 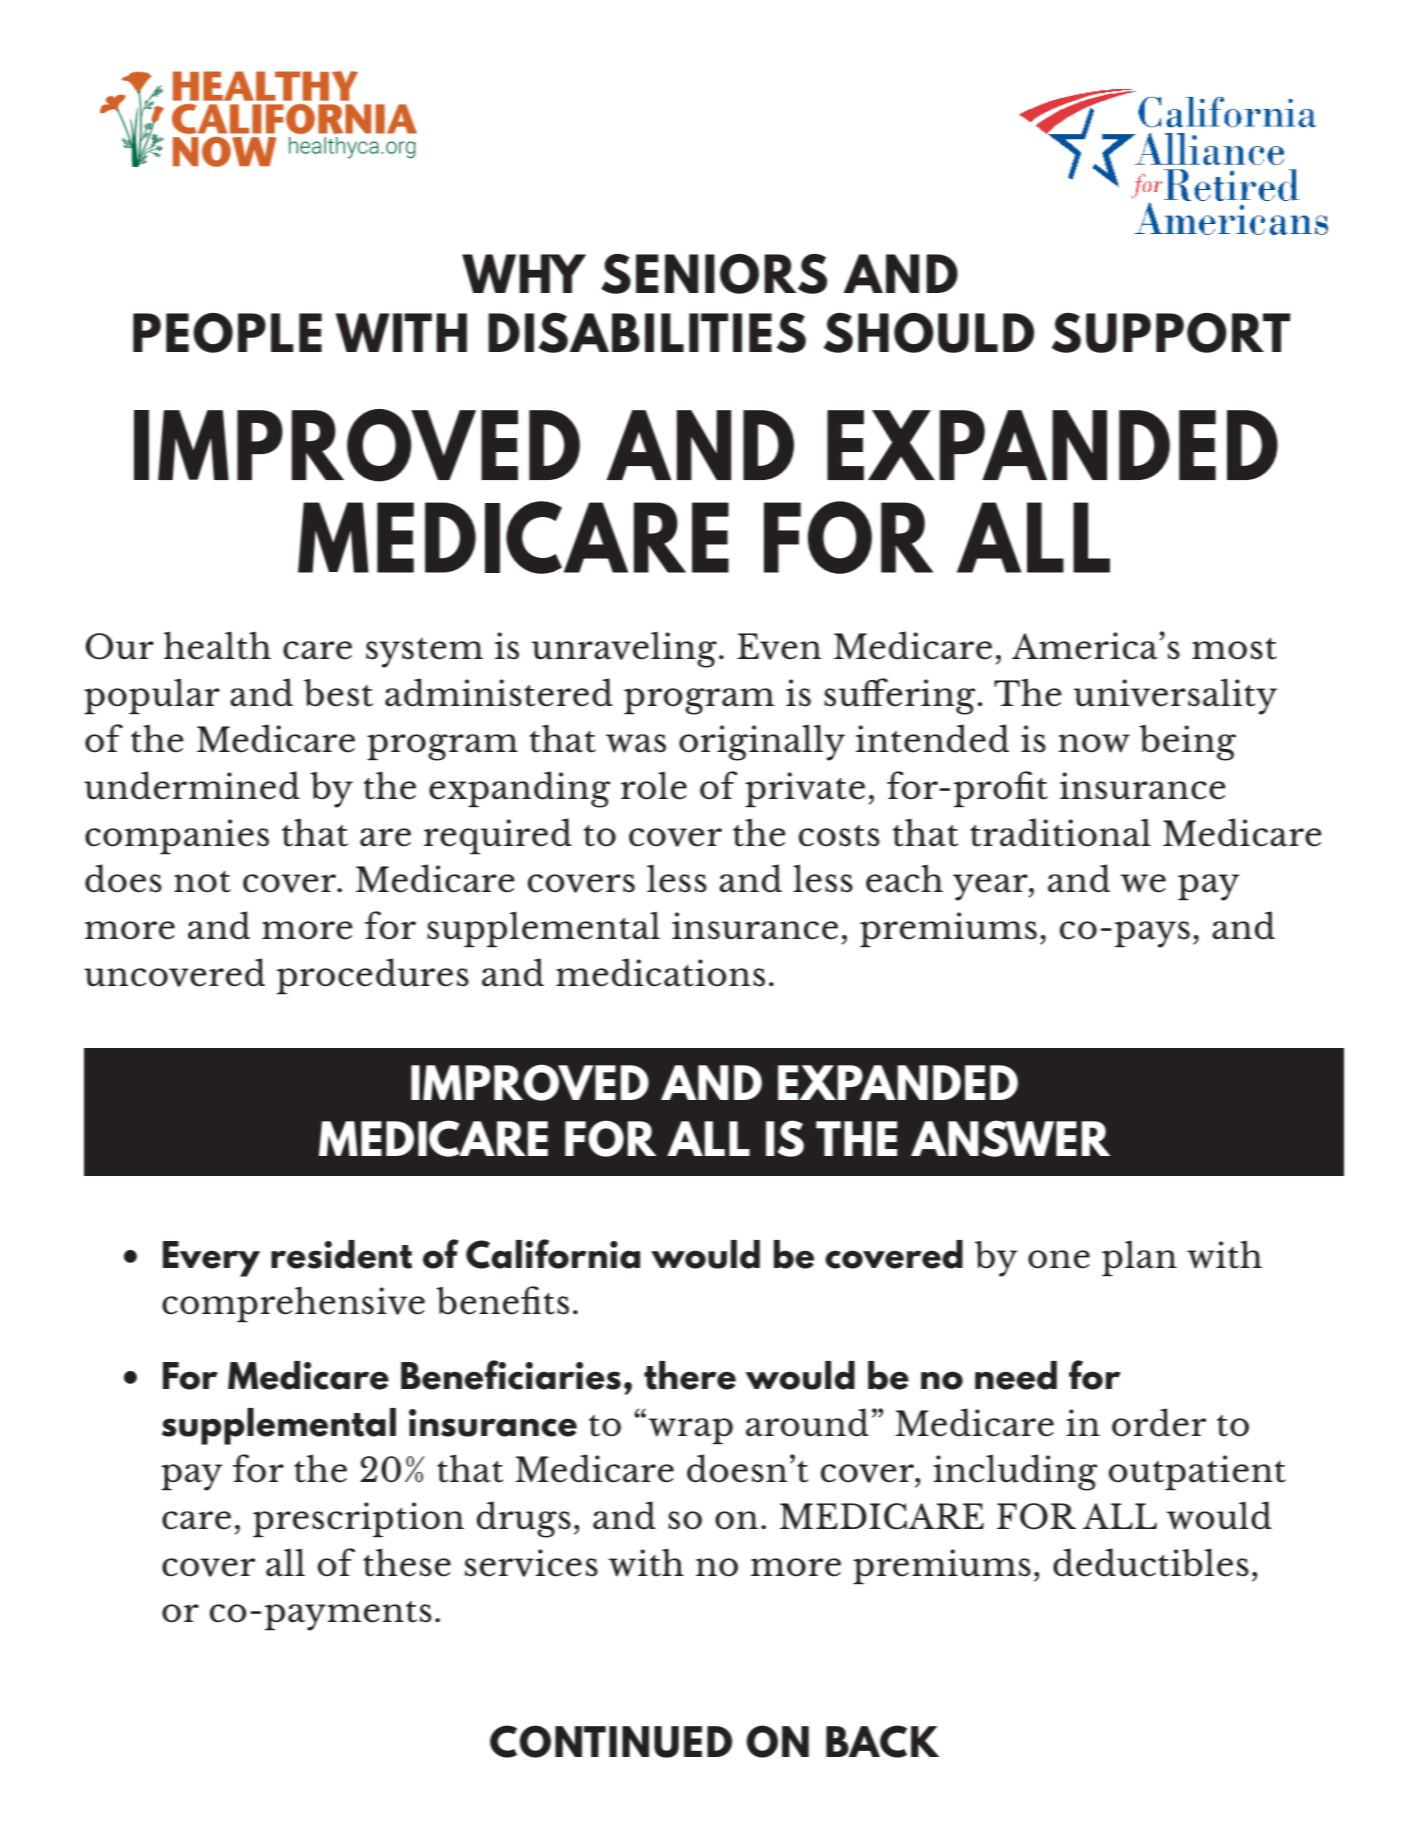 What do you see at coordinates (407, 1562) in the document?
I see `these` at bounding box center [407, 1562].
